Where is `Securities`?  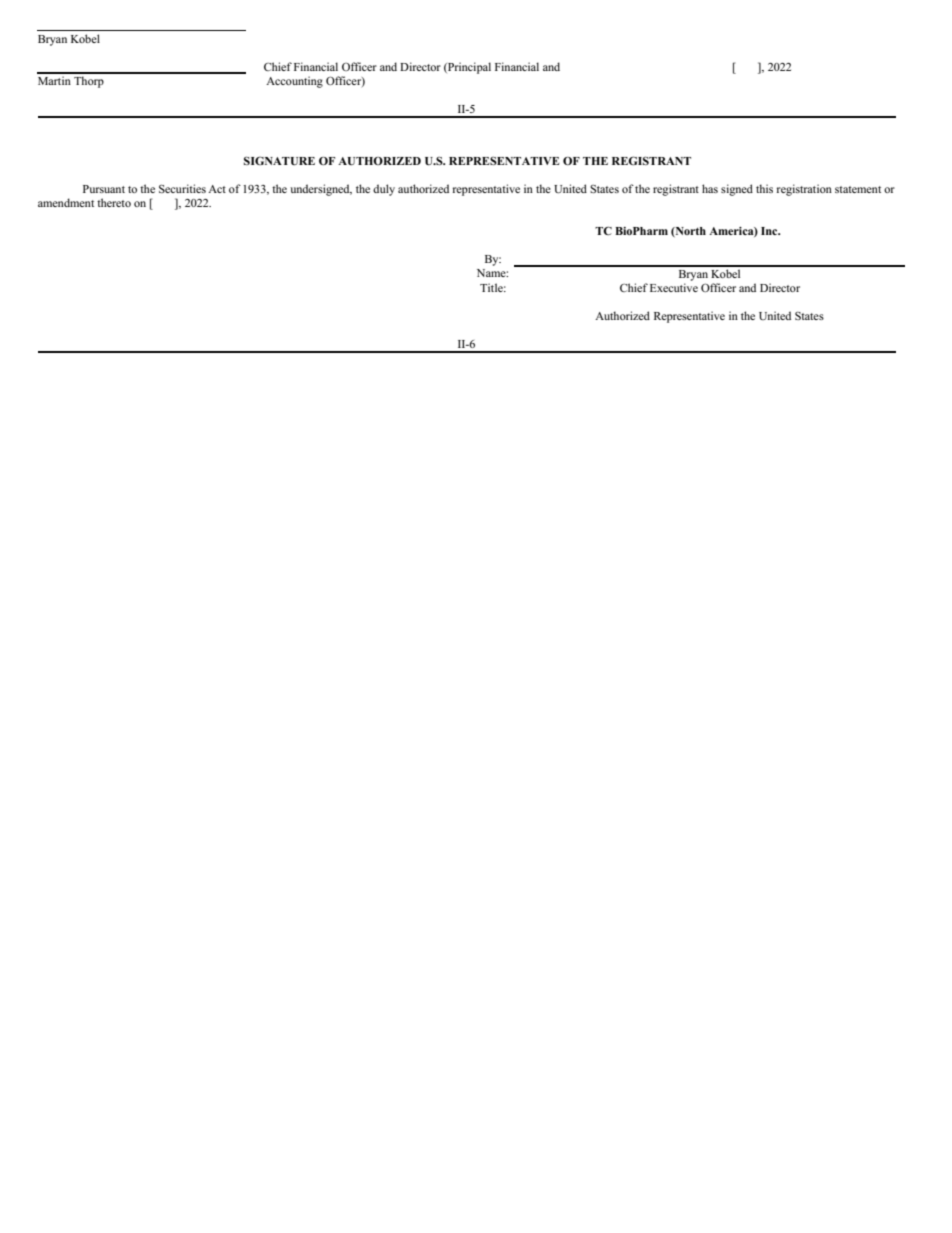
Securities is located at coordinates (182, 188).
